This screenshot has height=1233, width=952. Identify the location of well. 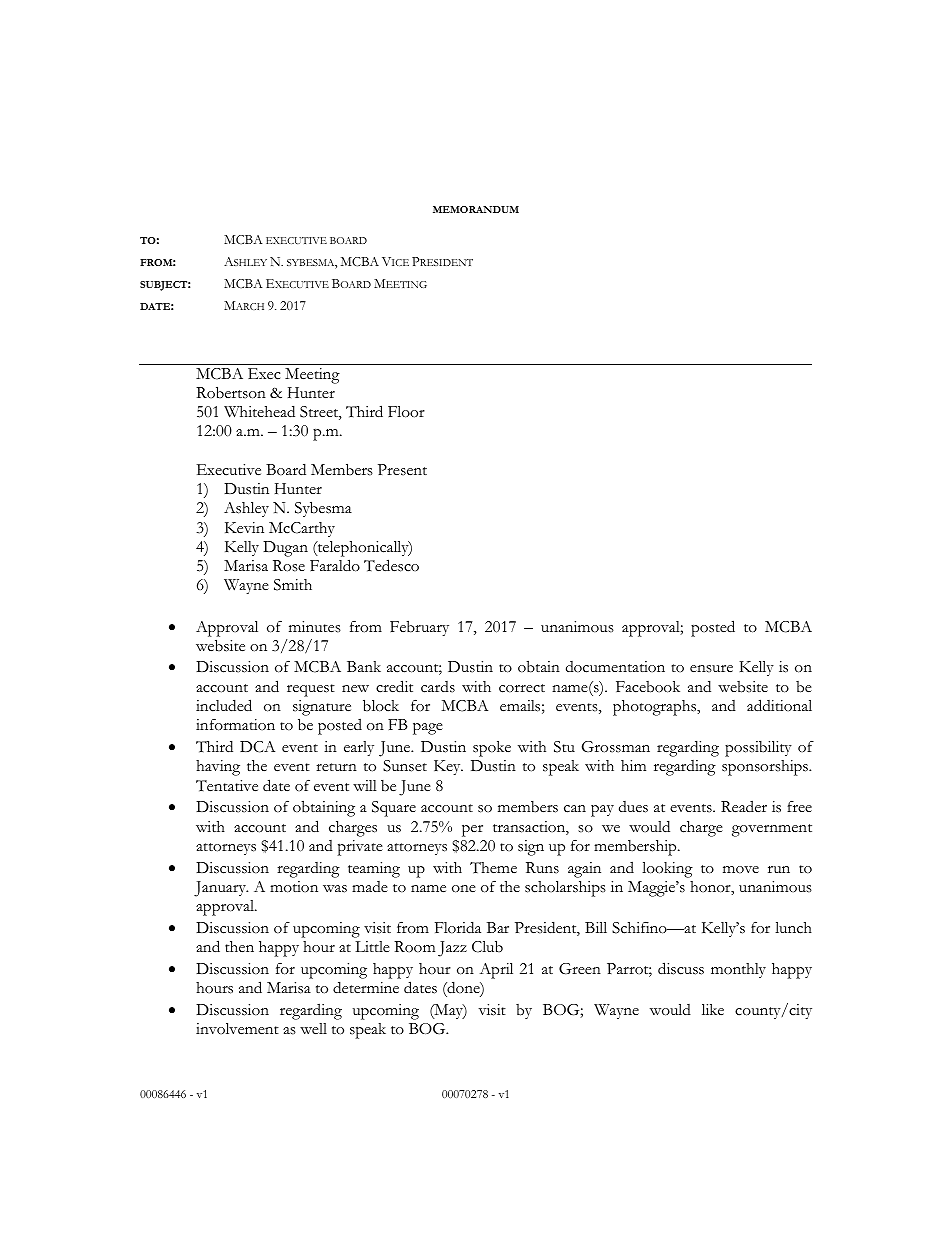
(313, 1029).
